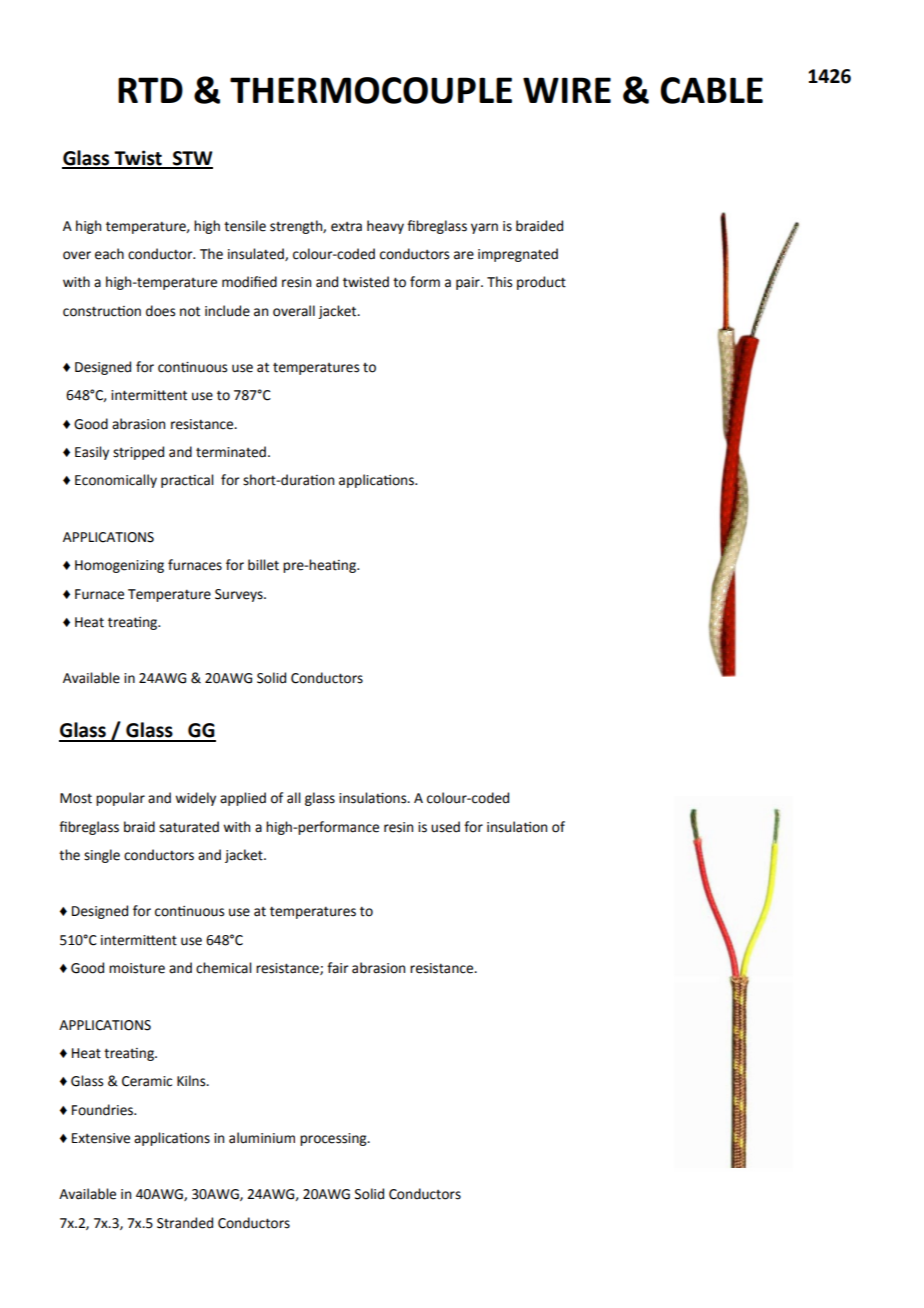 The image size is (924, 1308). I want to click on This, so click(499, 282).
